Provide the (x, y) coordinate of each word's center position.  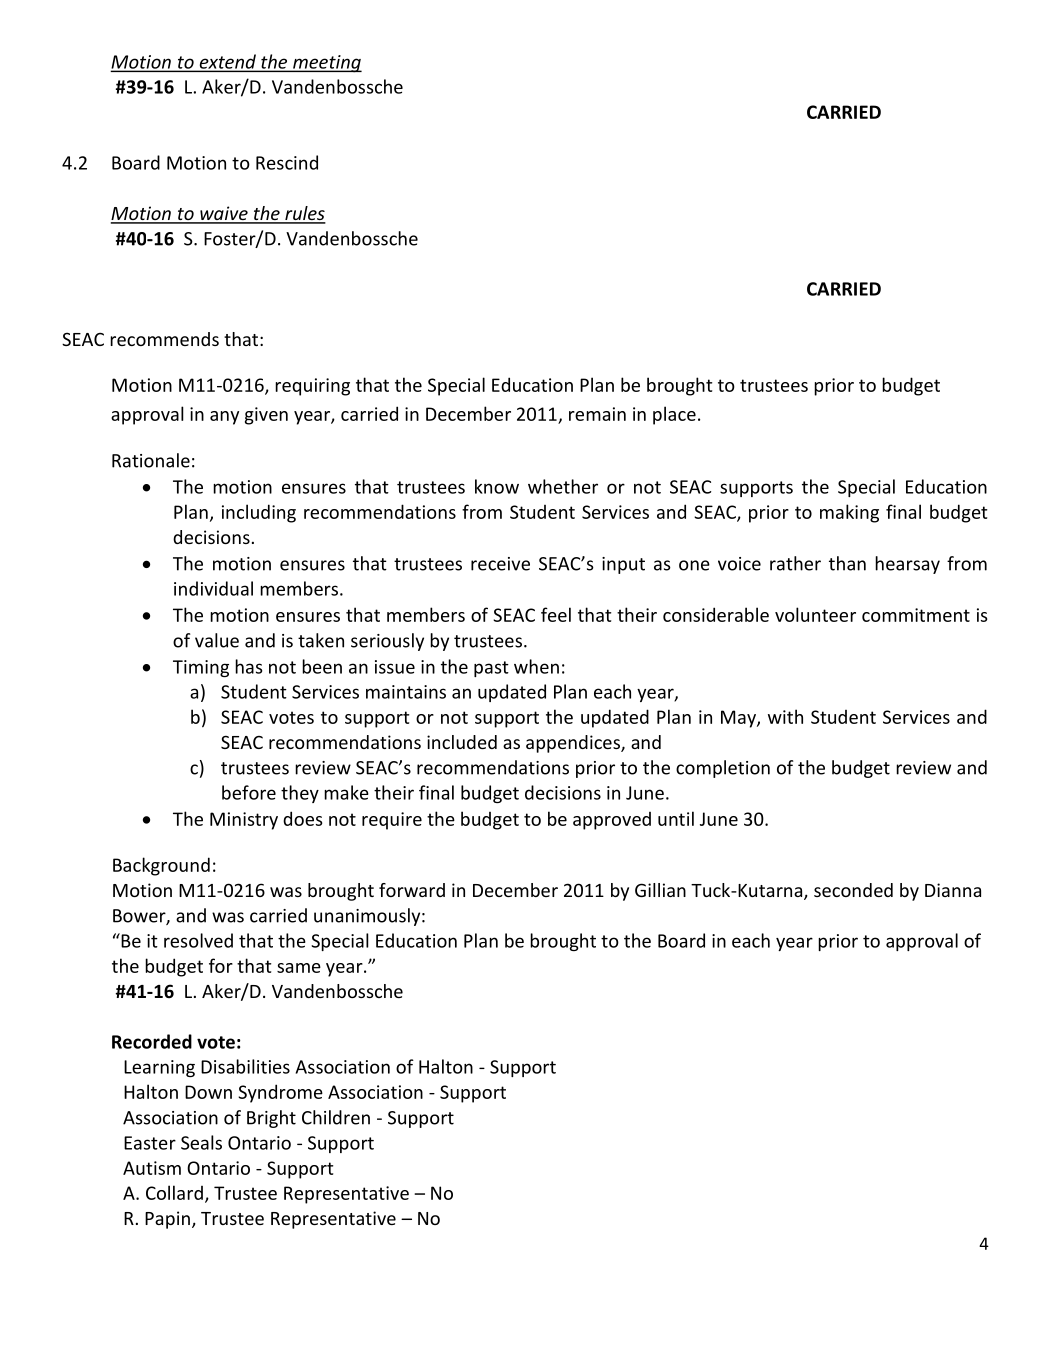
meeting (326, 64)
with (785, 716)
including (259, 513)
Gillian (660, 890)
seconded (853, 890)
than (847, 563)
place (674, 415)
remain (597, 414)
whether (563, 486)
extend (227, 62)
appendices (574, 744)
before (249, 792)
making (849, 513)
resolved (198, 940)
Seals (201, 1142)
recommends (164, 339)
